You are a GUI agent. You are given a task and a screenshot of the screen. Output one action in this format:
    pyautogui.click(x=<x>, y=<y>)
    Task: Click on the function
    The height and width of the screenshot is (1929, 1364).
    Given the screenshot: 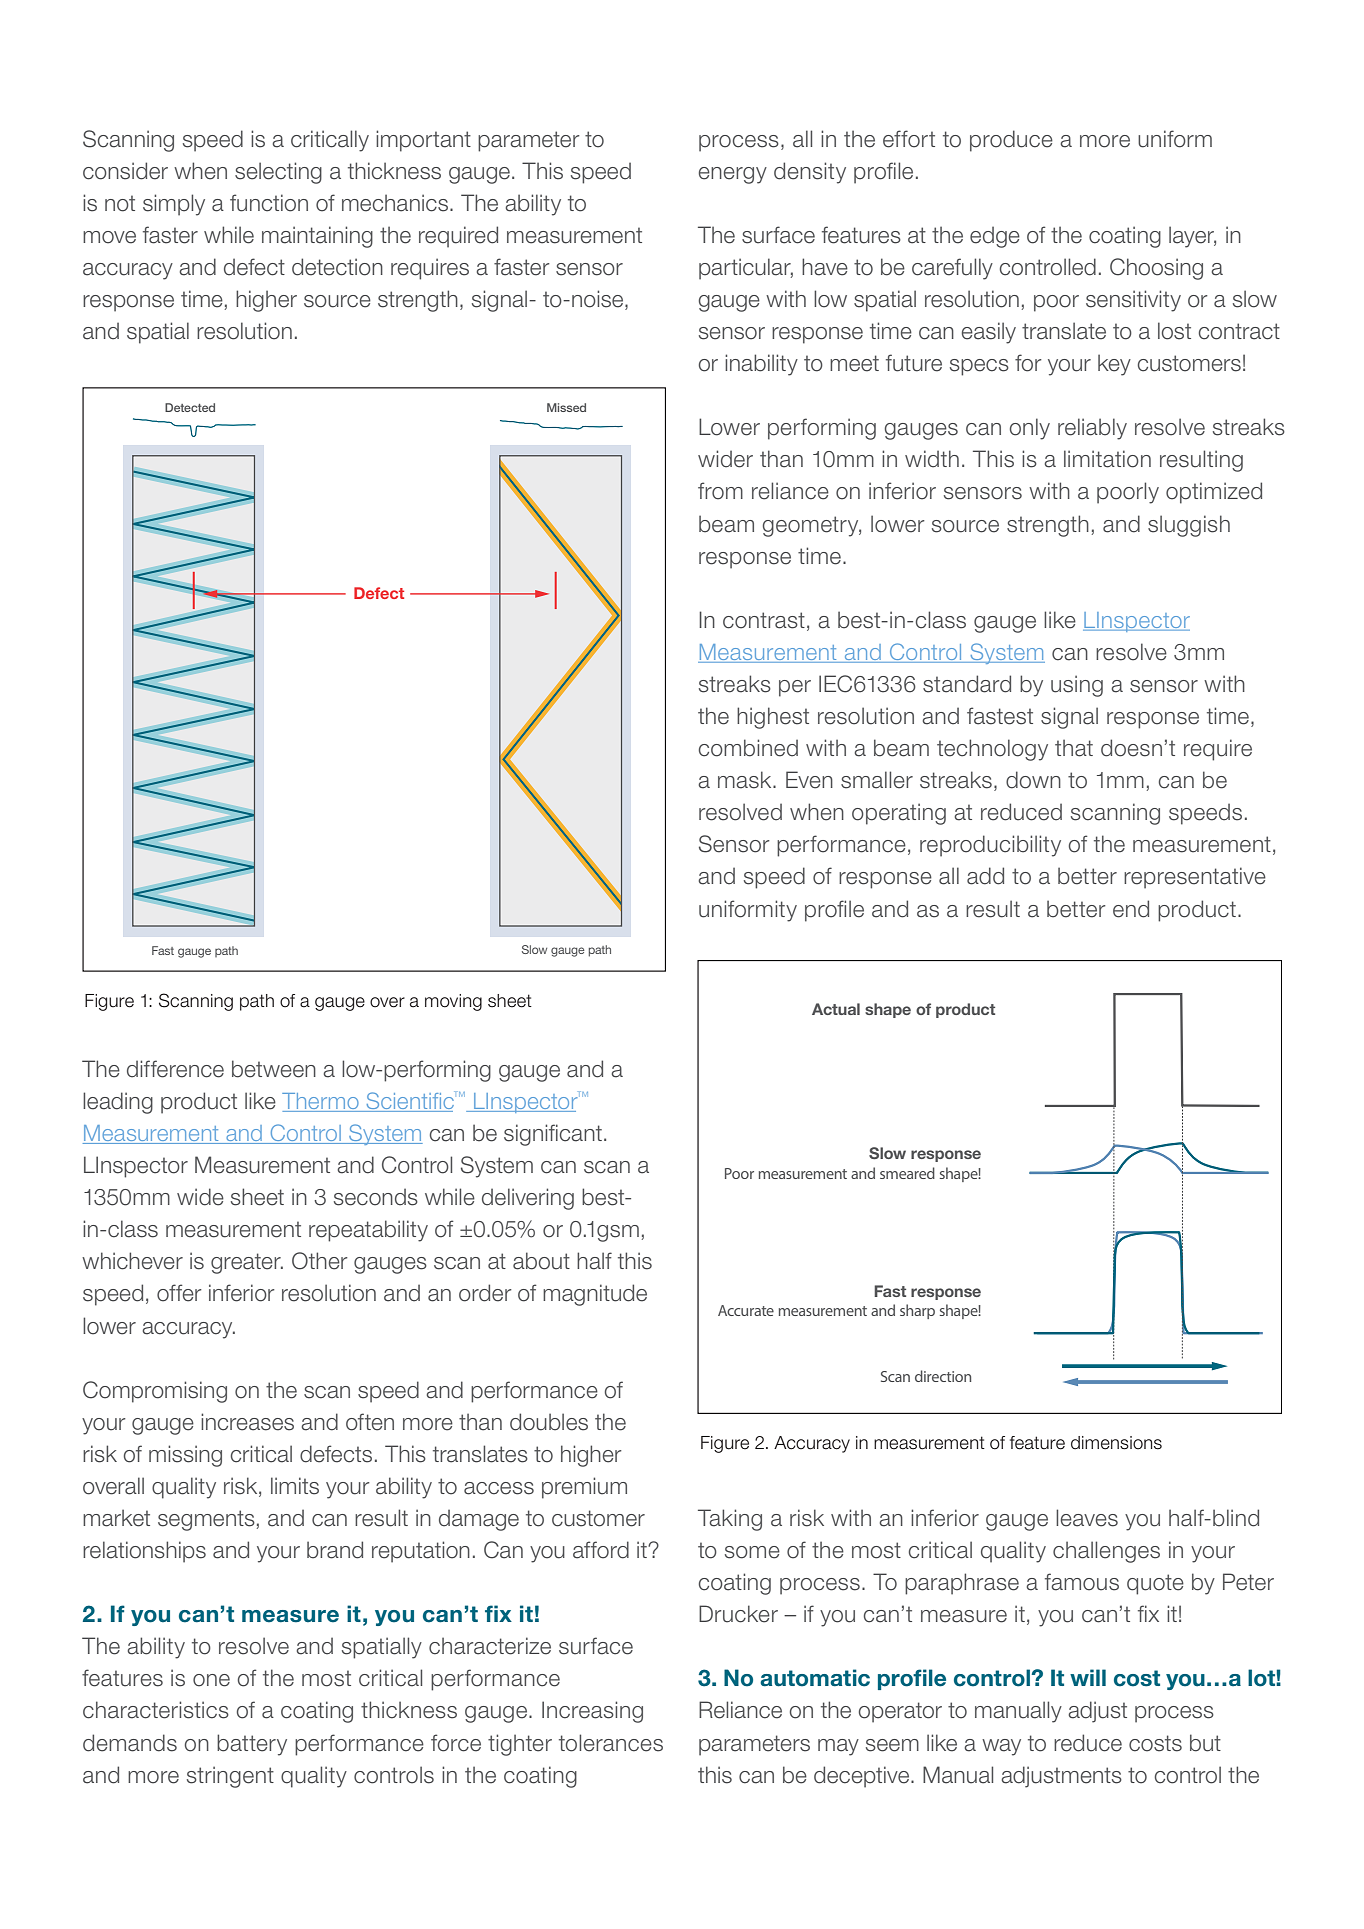 What is the action you would take?
    pyautogui.click(x=269, y=203)
